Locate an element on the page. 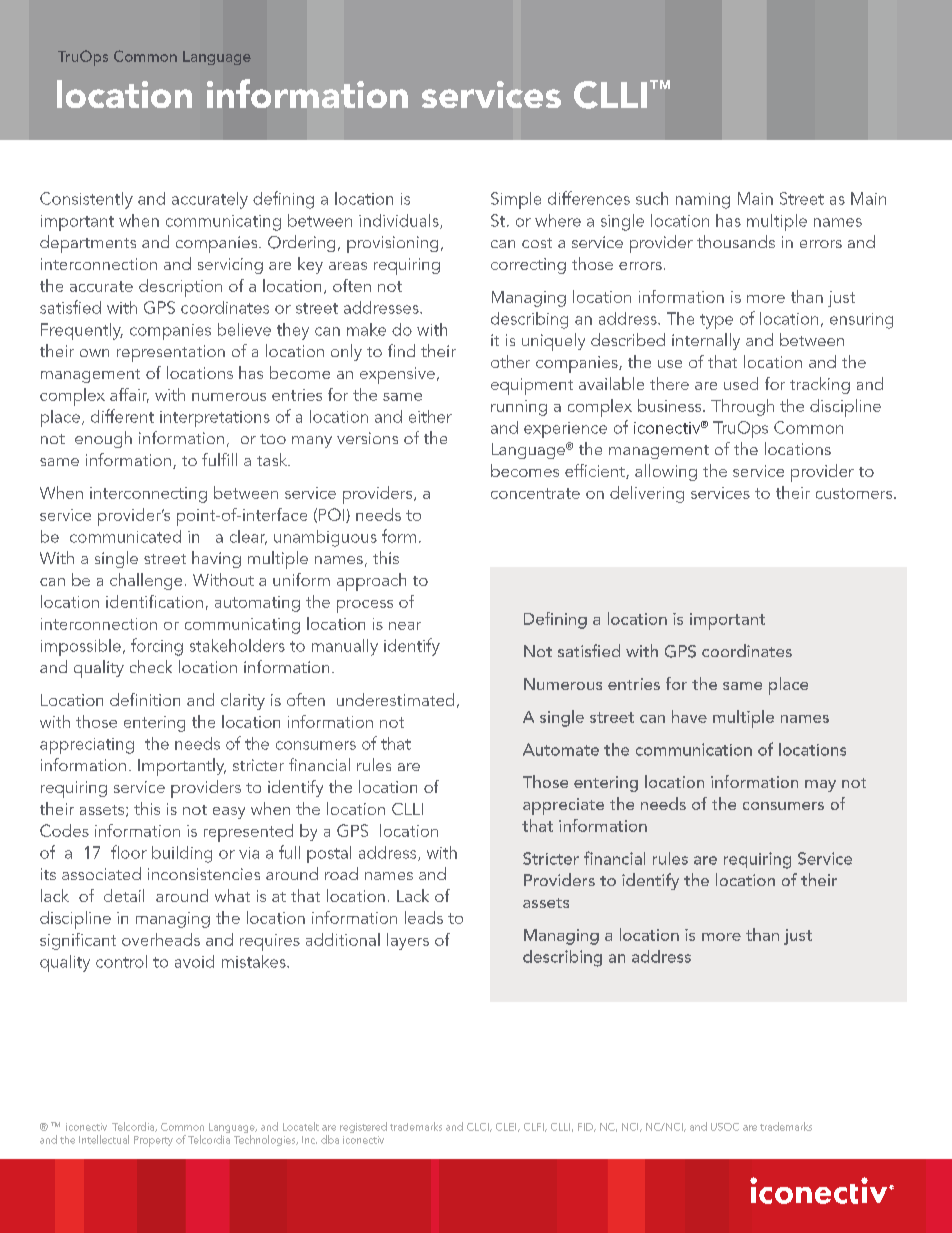  leads is located at coordinates (424, 917).
